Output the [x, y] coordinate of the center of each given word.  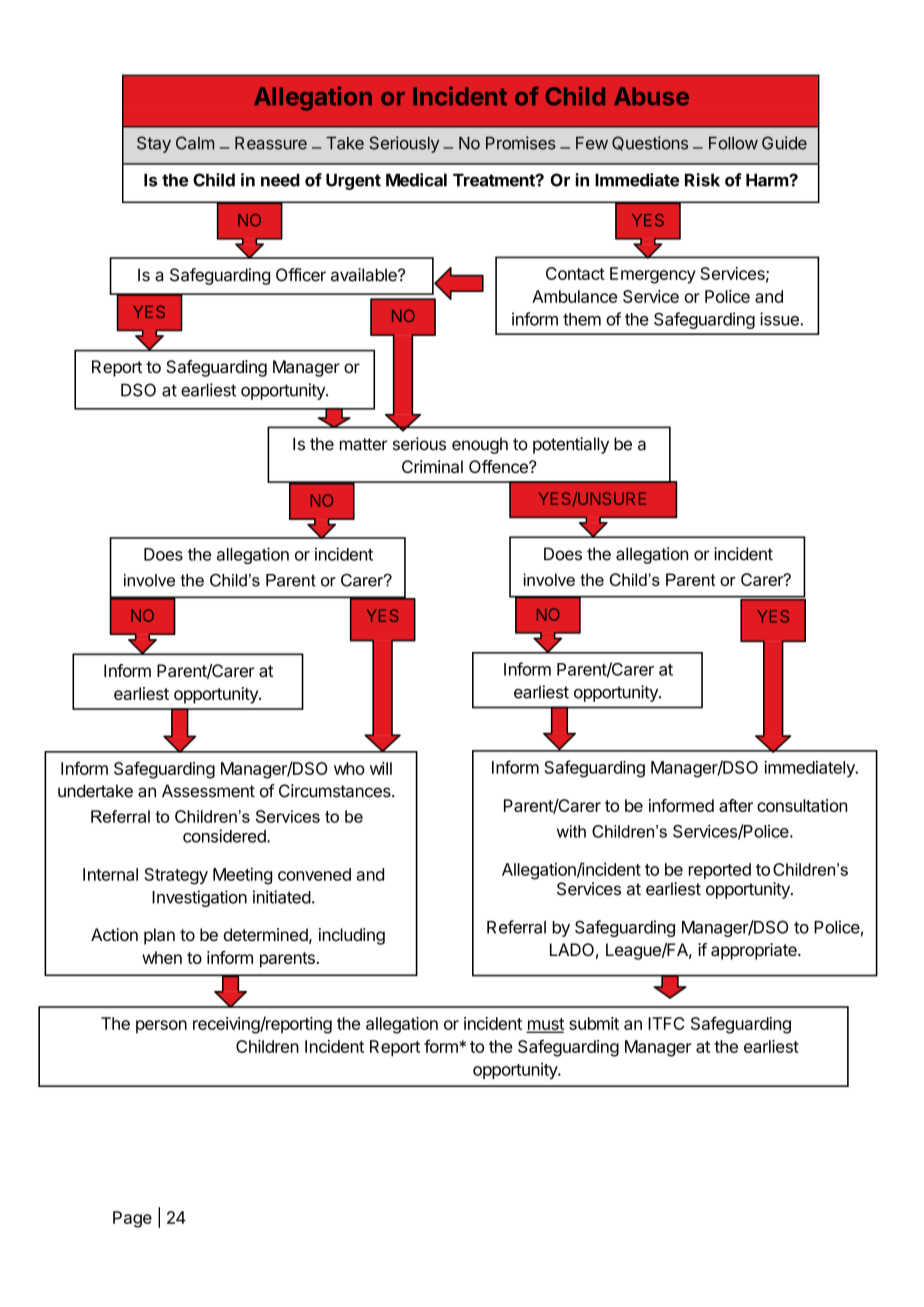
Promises [521, 143]
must [545, 1025]
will [381, 768]
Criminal [432, 466]
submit [594, 1023]
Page [132, 1219]
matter [363, 444]
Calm [195, 143]
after [736, 805]
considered [225, 836]
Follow [733, 143]
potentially [571, 445]
